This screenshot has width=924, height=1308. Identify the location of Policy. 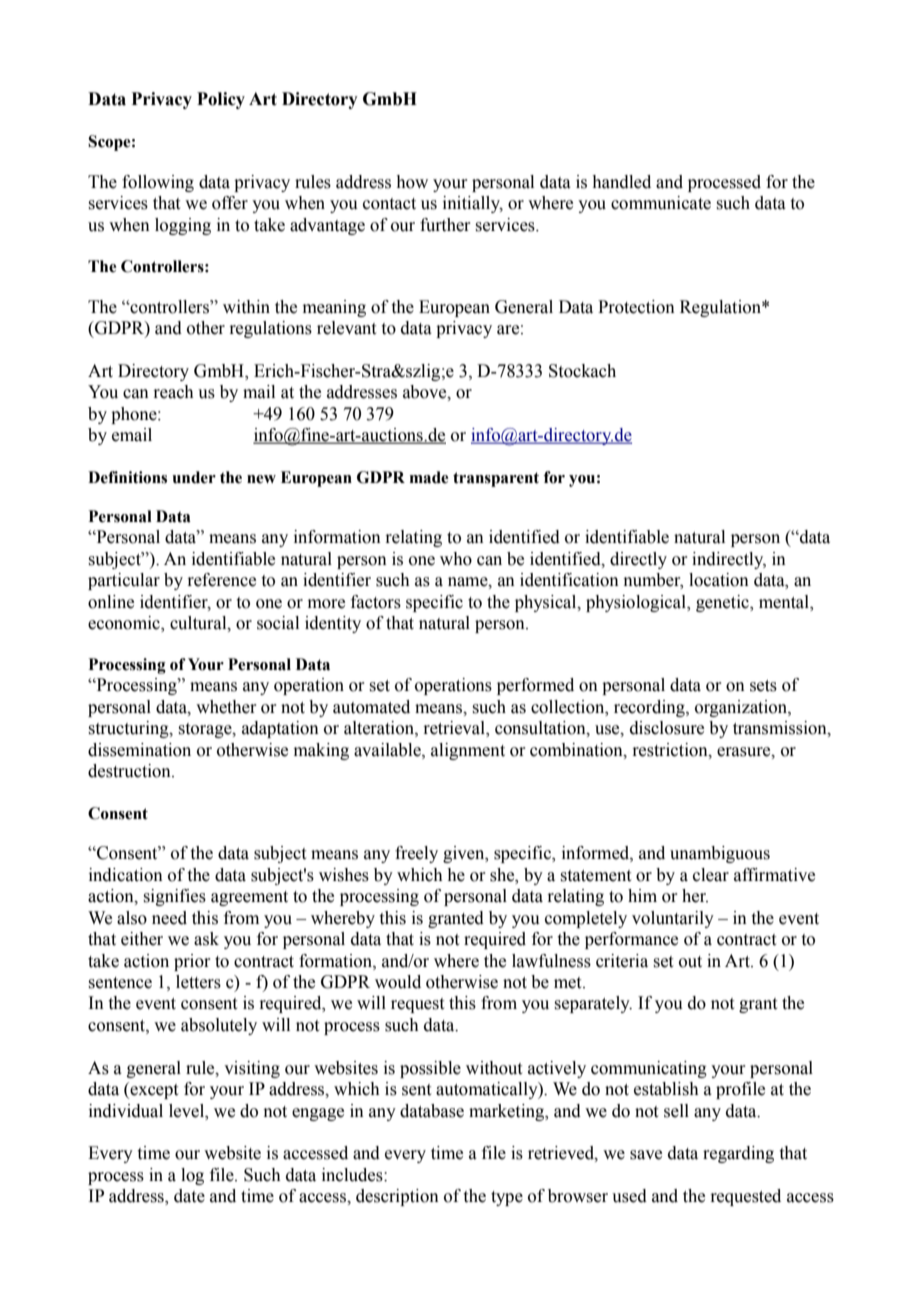
(221, 100).
